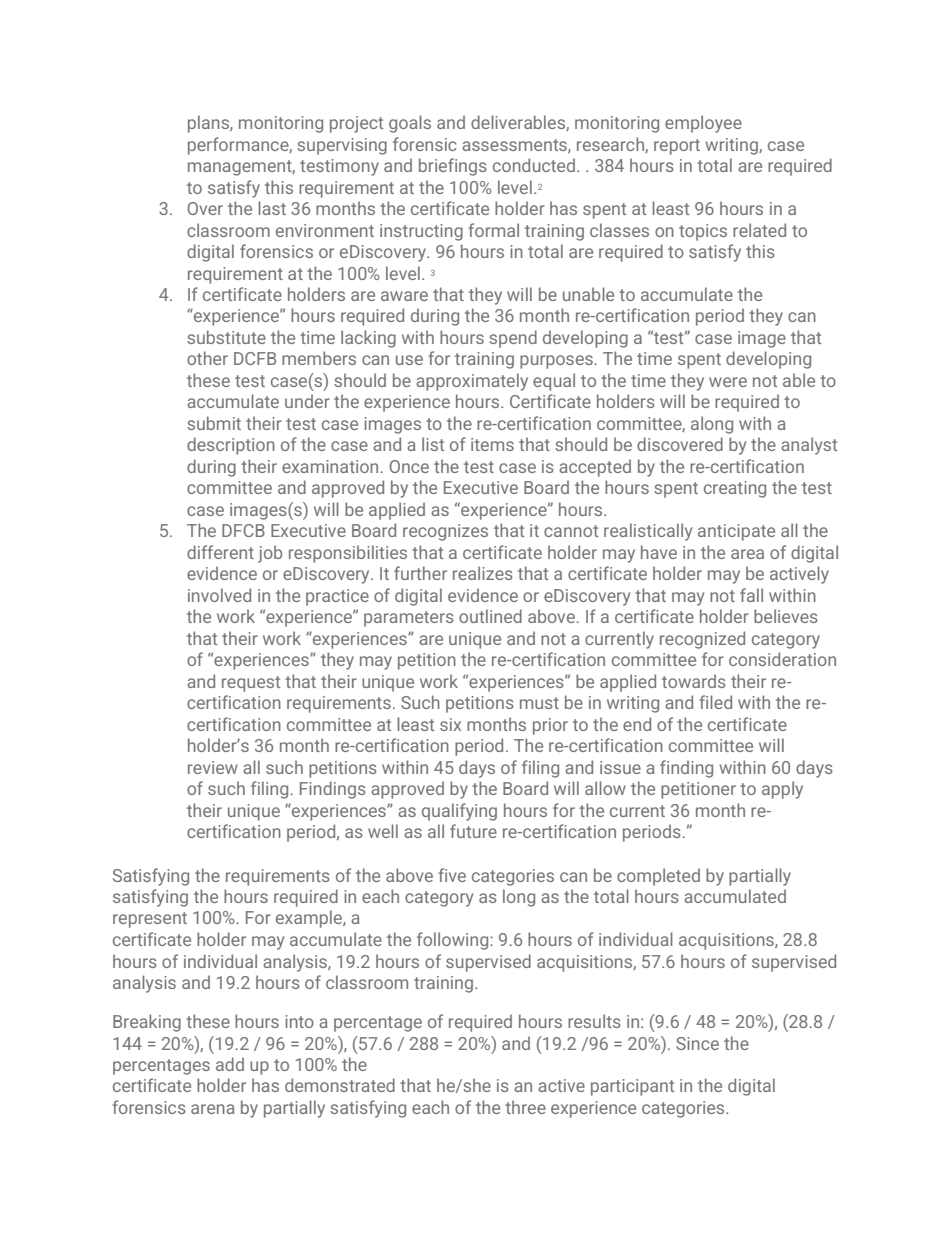 Image resolution: width=952 pixels, height=1233 pixels. Describe the element at coordinates (697, 1043) in the document. I see `Since` at that location.
